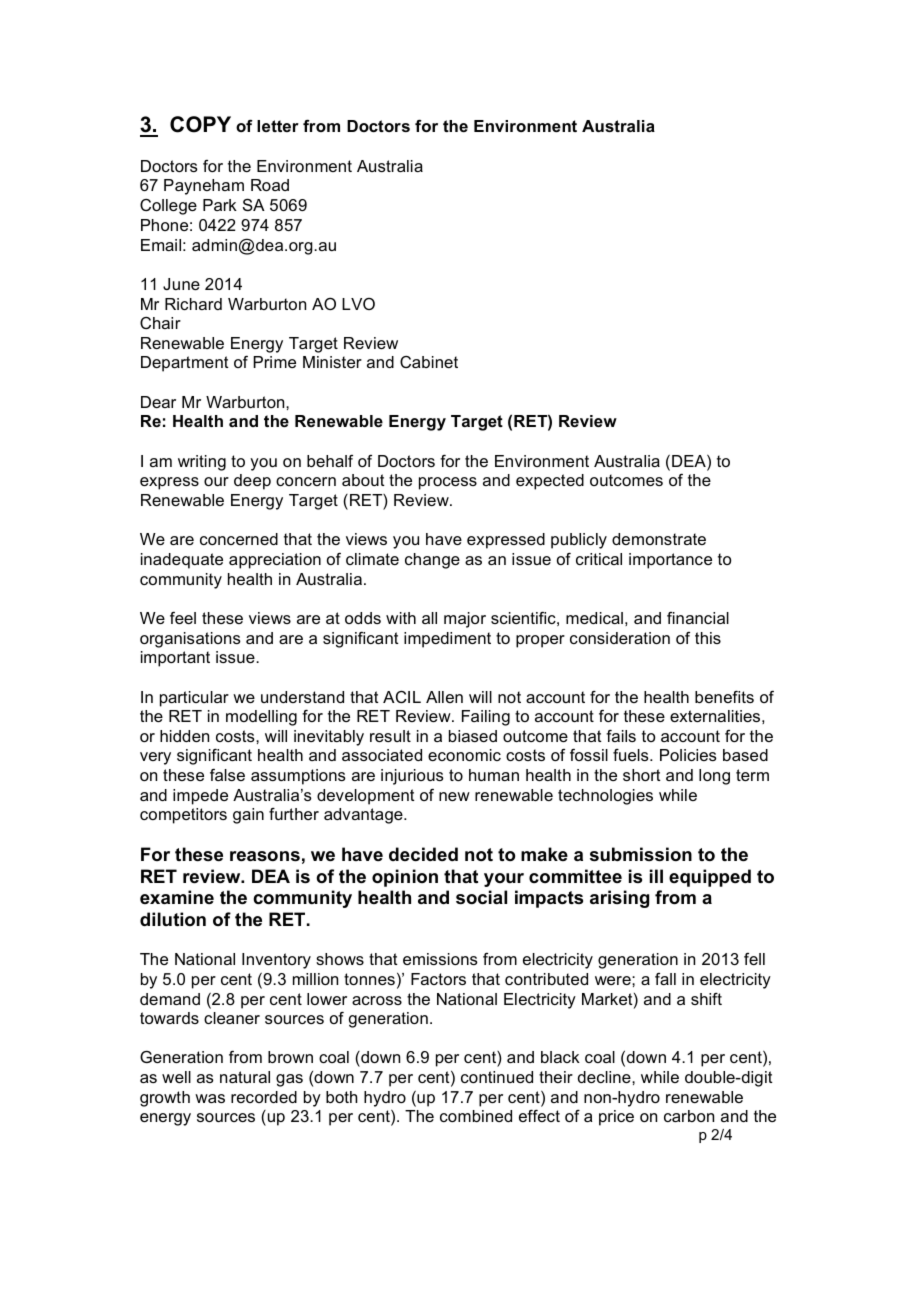 The height and width of the page is (1308, 924). I want to click on combined, so click(476, 1116).
